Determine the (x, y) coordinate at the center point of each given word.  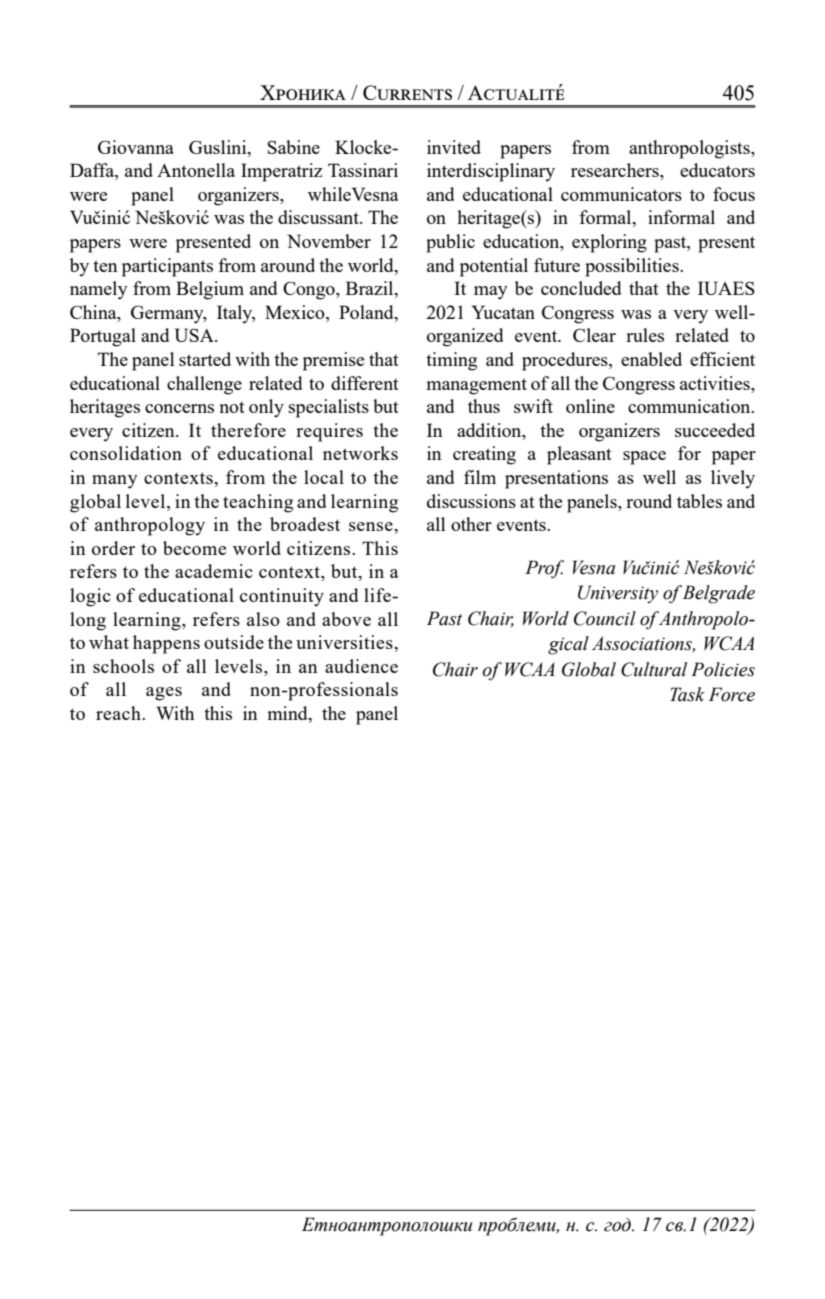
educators (717, 170)
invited (454, 147)
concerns (179, 408)
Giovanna (136, 147)
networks (360, 453)
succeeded (715, 430)
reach (119, 713)
